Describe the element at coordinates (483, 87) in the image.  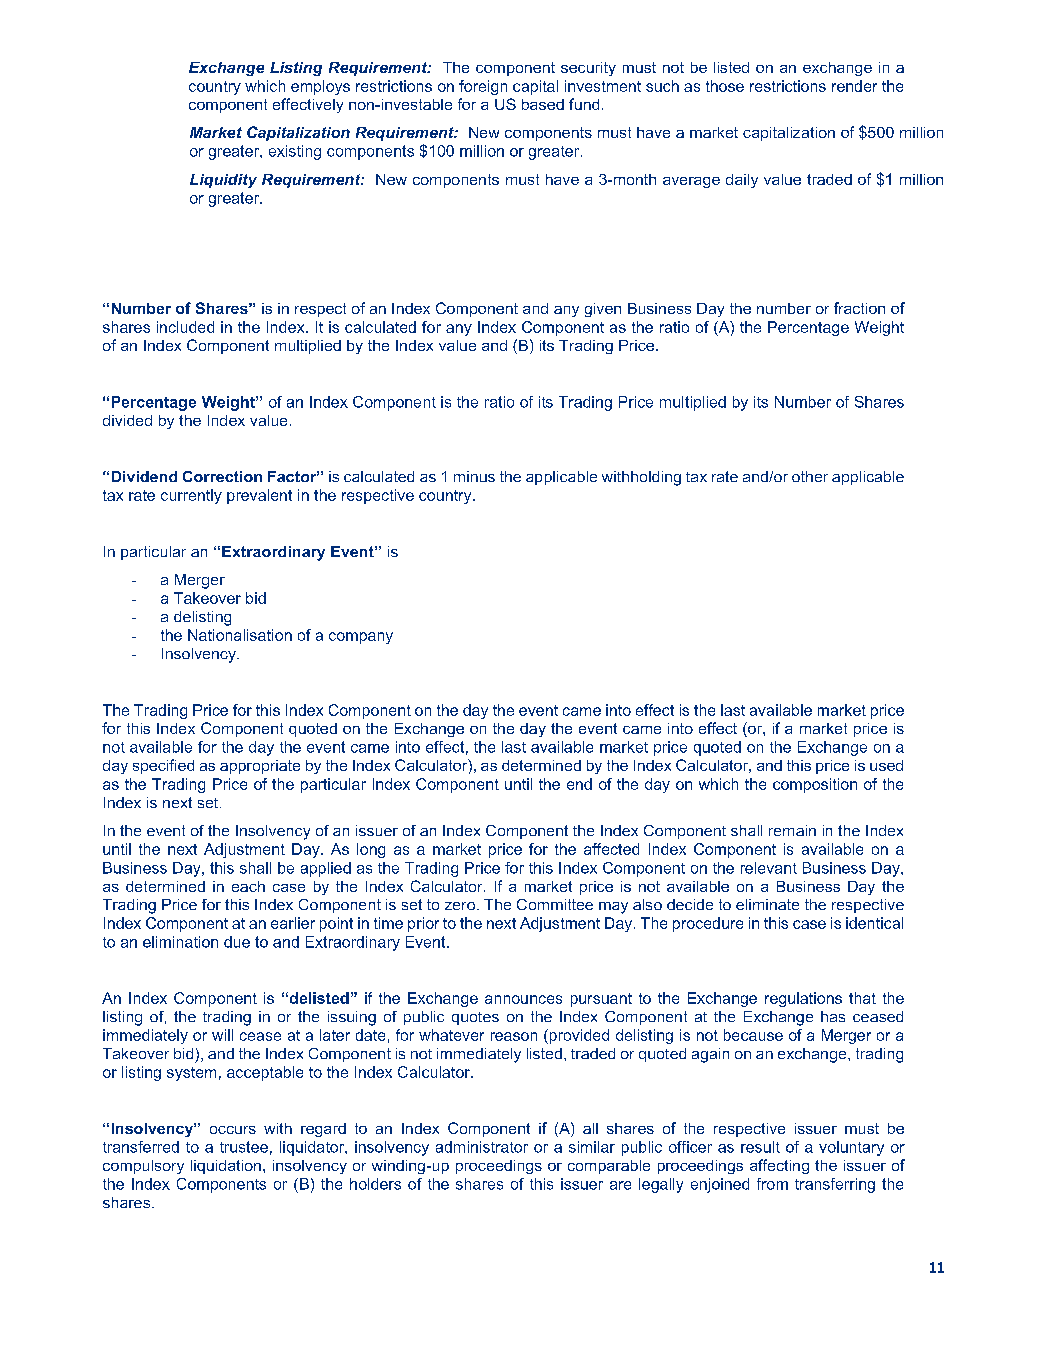
I see `foreign` at that location.
